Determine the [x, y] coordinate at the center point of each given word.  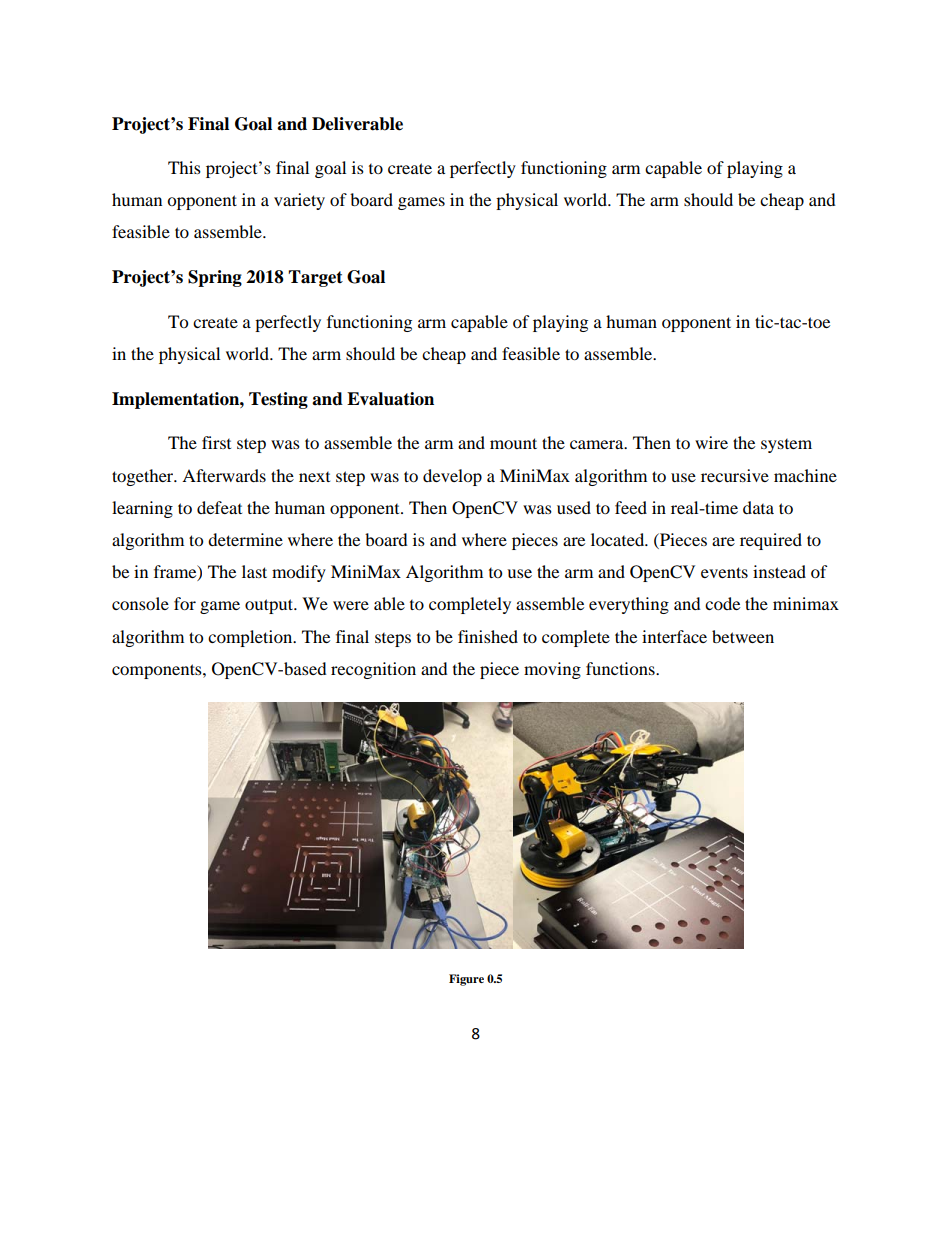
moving [552, 670]
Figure [466, 980]
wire [711, 442]
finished [488, 636]
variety [299, 201]
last [254, 571]
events [724, 572]
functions [621, 668]
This [184, 167]
